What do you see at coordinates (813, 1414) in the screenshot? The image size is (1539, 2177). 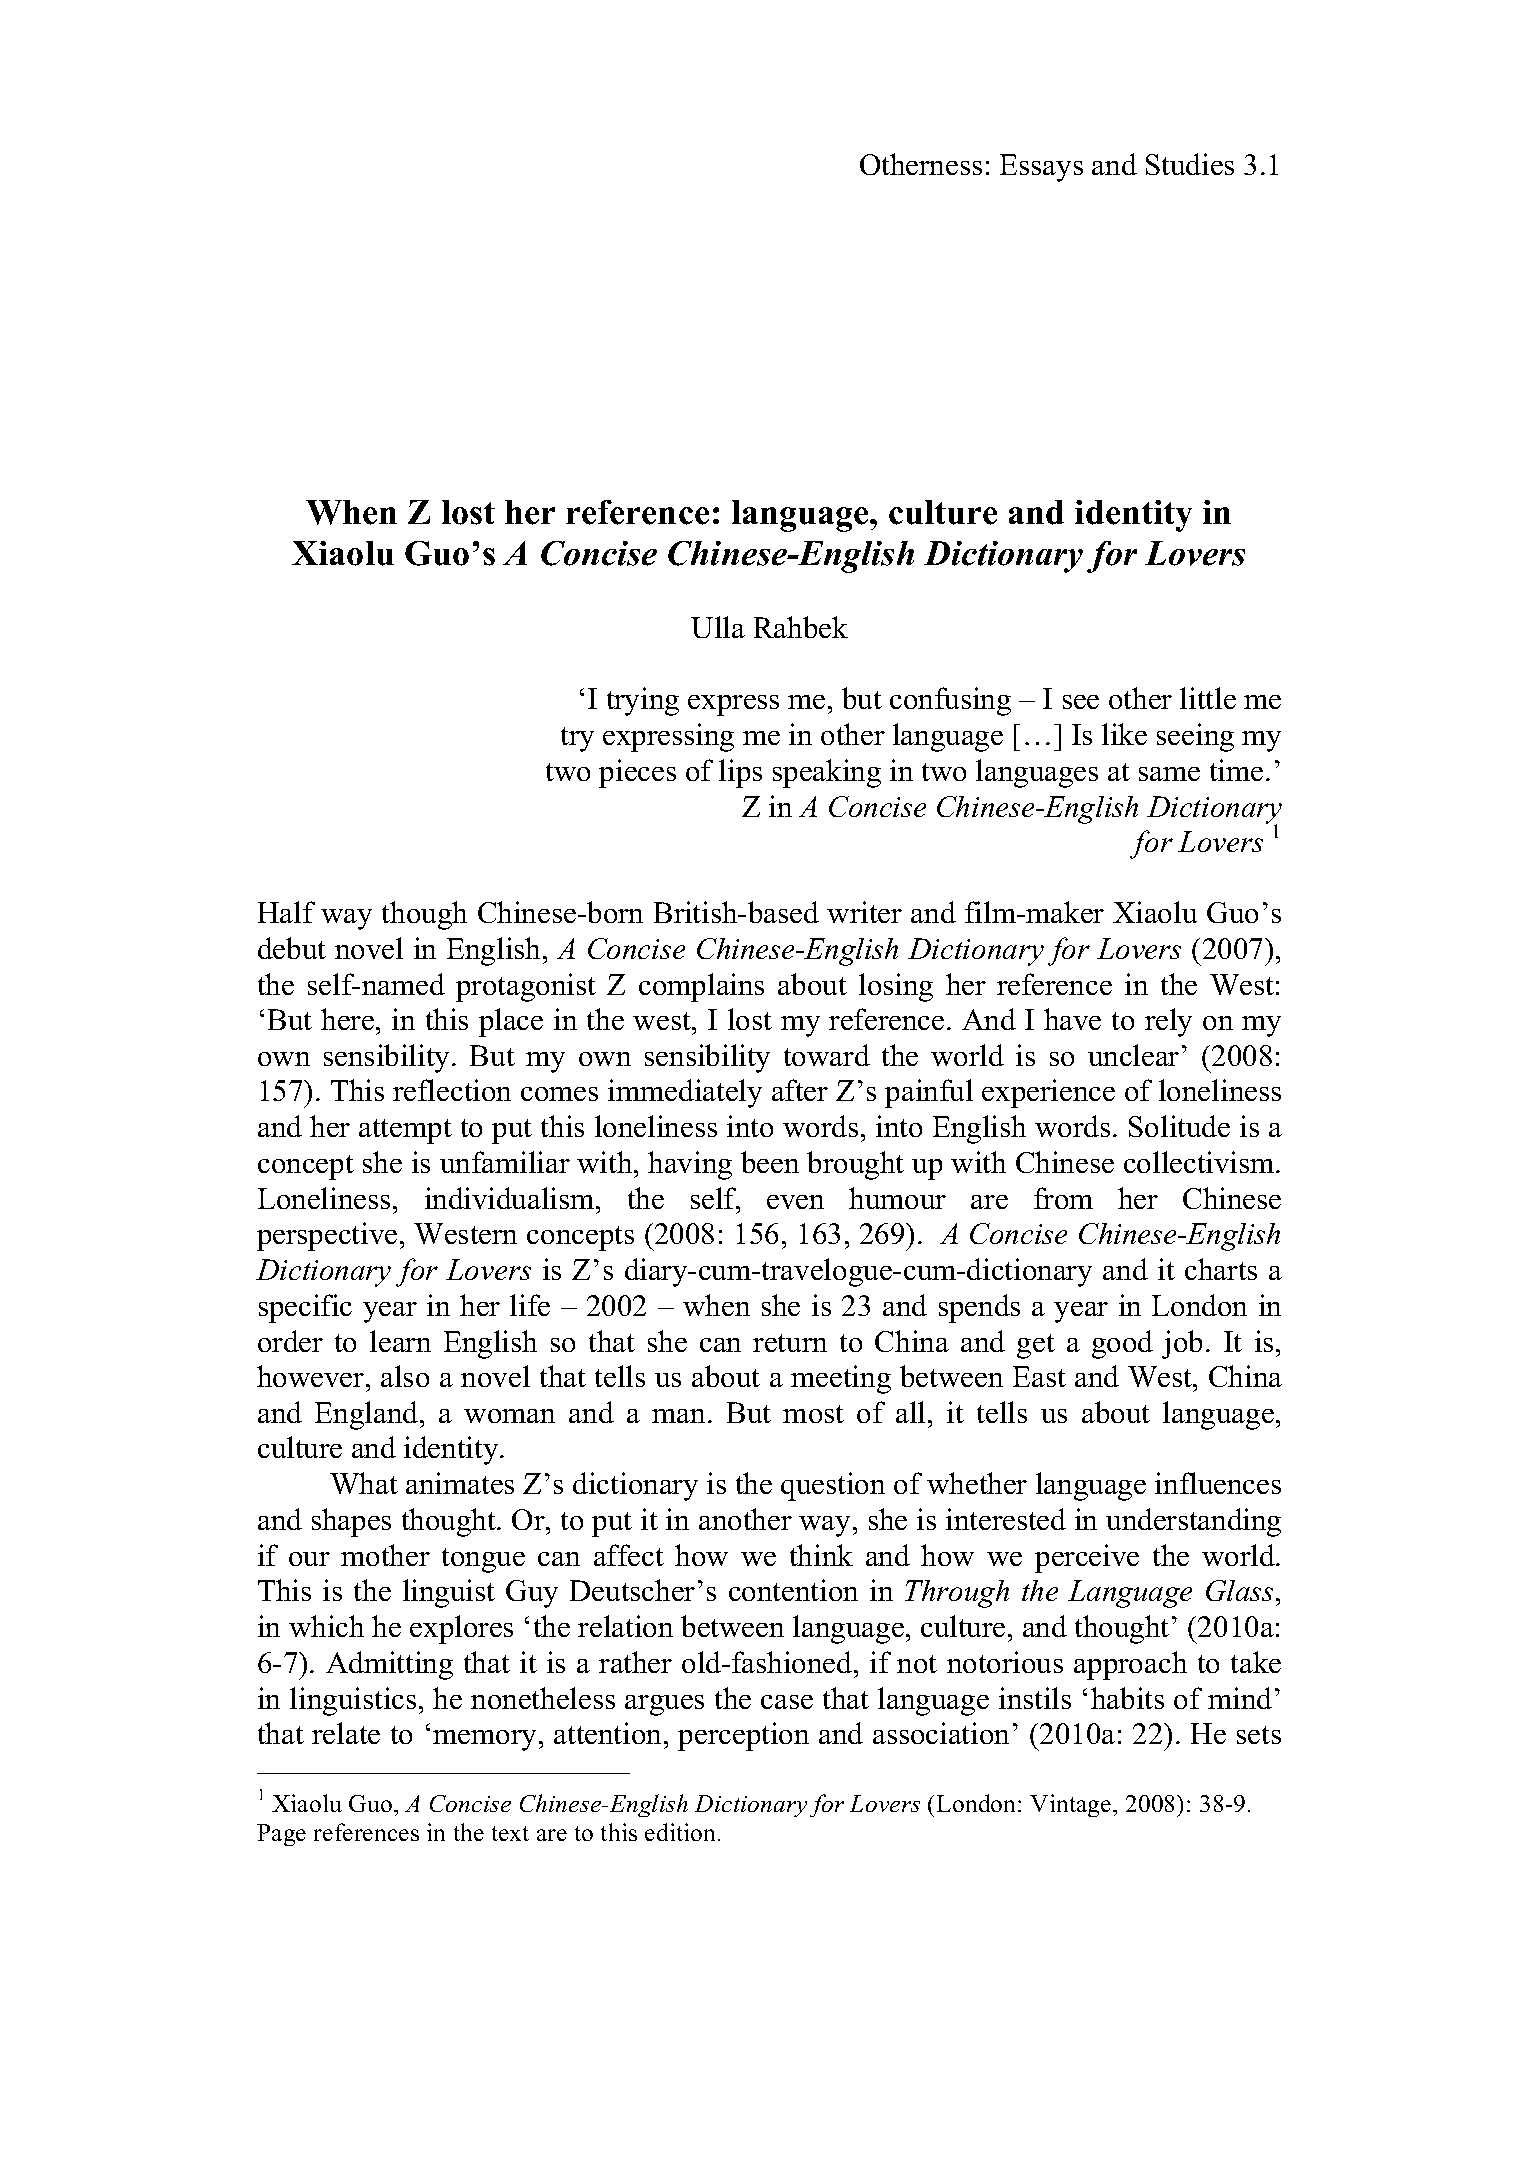 I see `most` at bounding box center [813, 1414].
